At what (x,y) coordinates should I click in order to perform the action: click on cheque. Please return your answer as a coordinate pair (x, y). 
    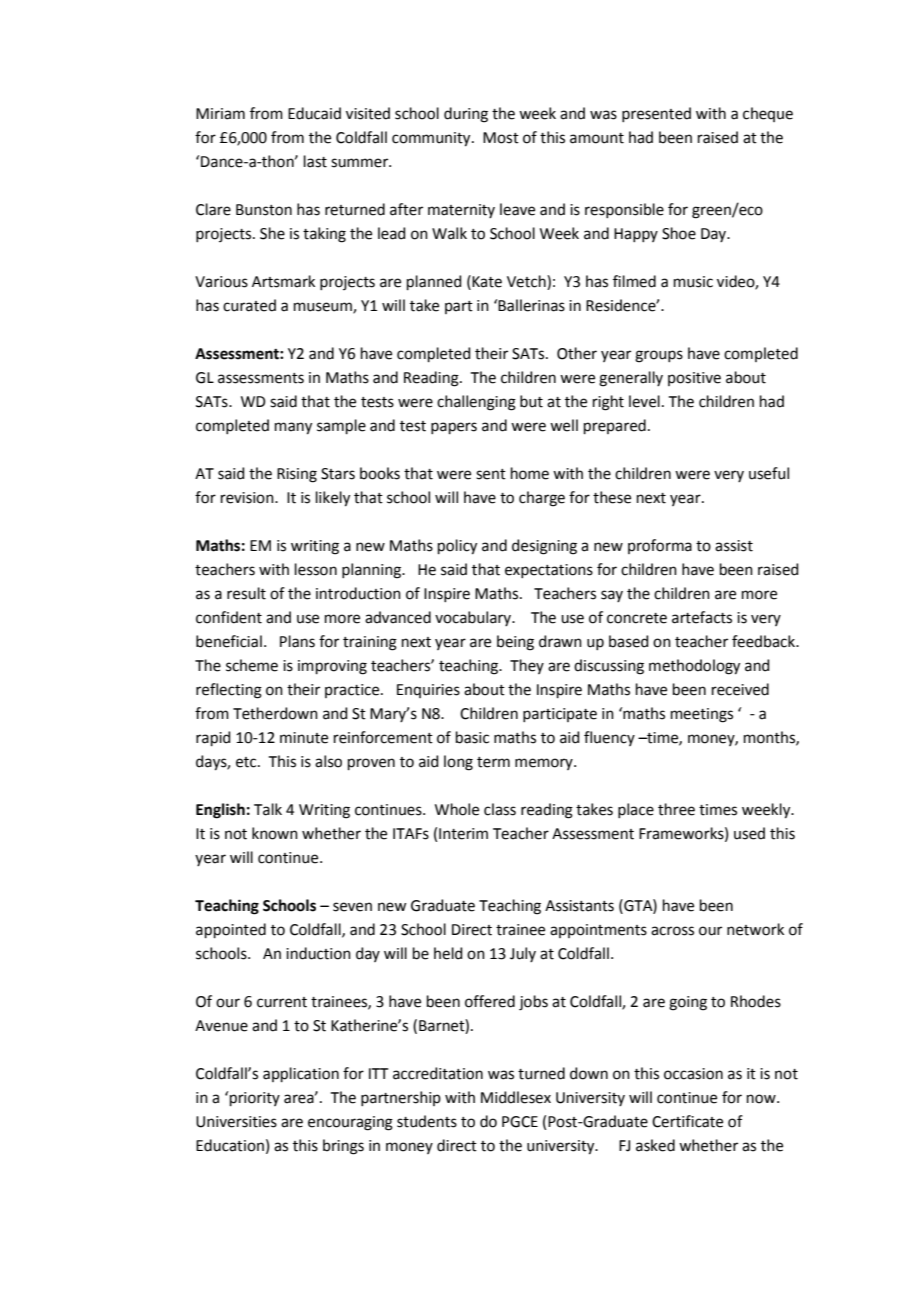
    Looking at the image, I should click on (768, 114).
